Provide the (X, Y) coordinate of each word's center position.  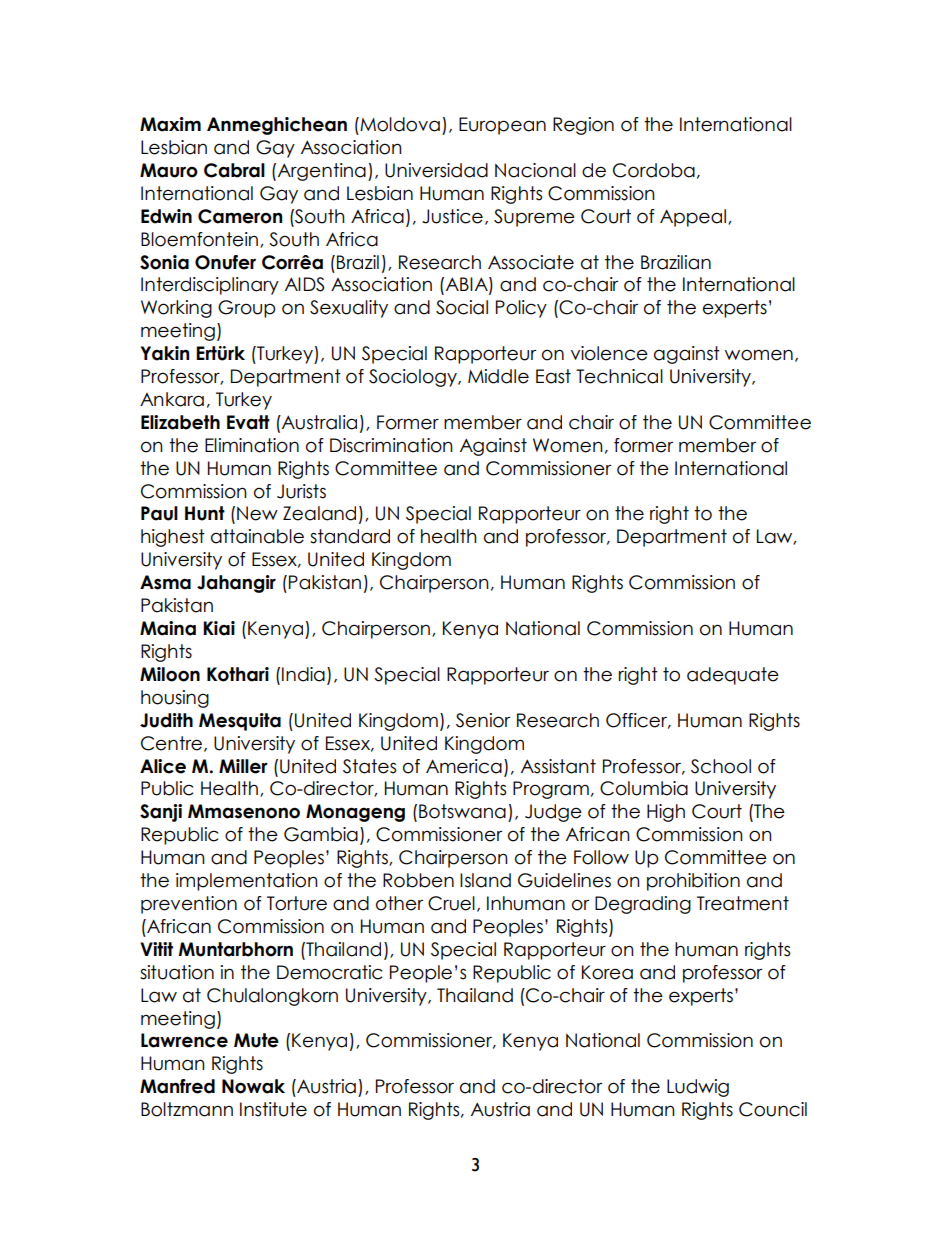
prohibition (693, 882)
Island (485, 880)
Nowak (253, 1086)
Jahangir (236, 584)
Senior (483, 720)
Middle (498, 376)
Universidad (436, 170)
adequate (733, 676)
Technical (619, 376)
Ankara (172, 399)
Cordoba (654, 170)
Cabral (234, 170)
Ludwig (698, 1088)
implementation (247, 882)
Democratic (329, 972)
